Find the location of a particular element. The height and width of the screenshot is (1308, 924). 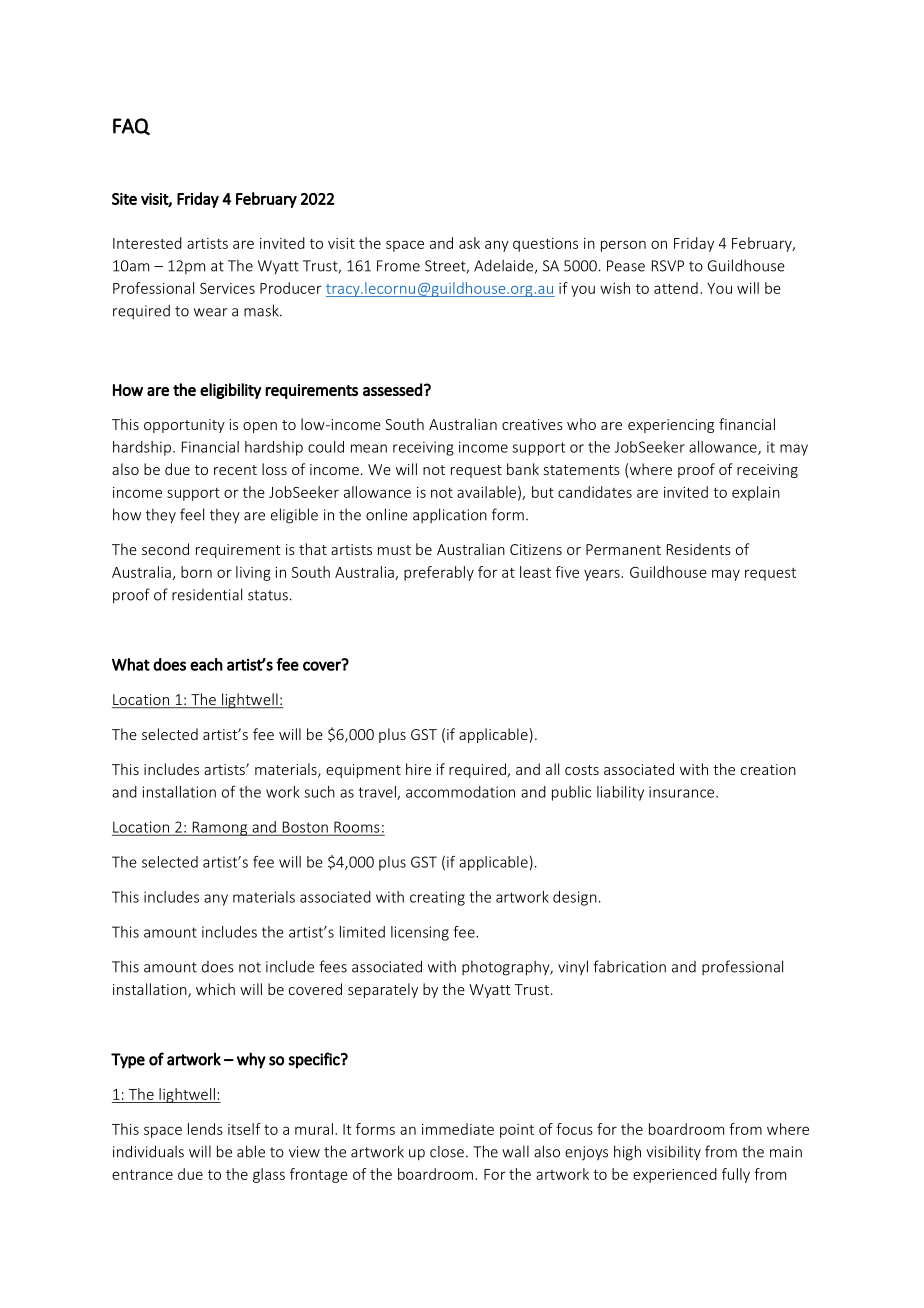

person is located at coordinates (623, 246).
